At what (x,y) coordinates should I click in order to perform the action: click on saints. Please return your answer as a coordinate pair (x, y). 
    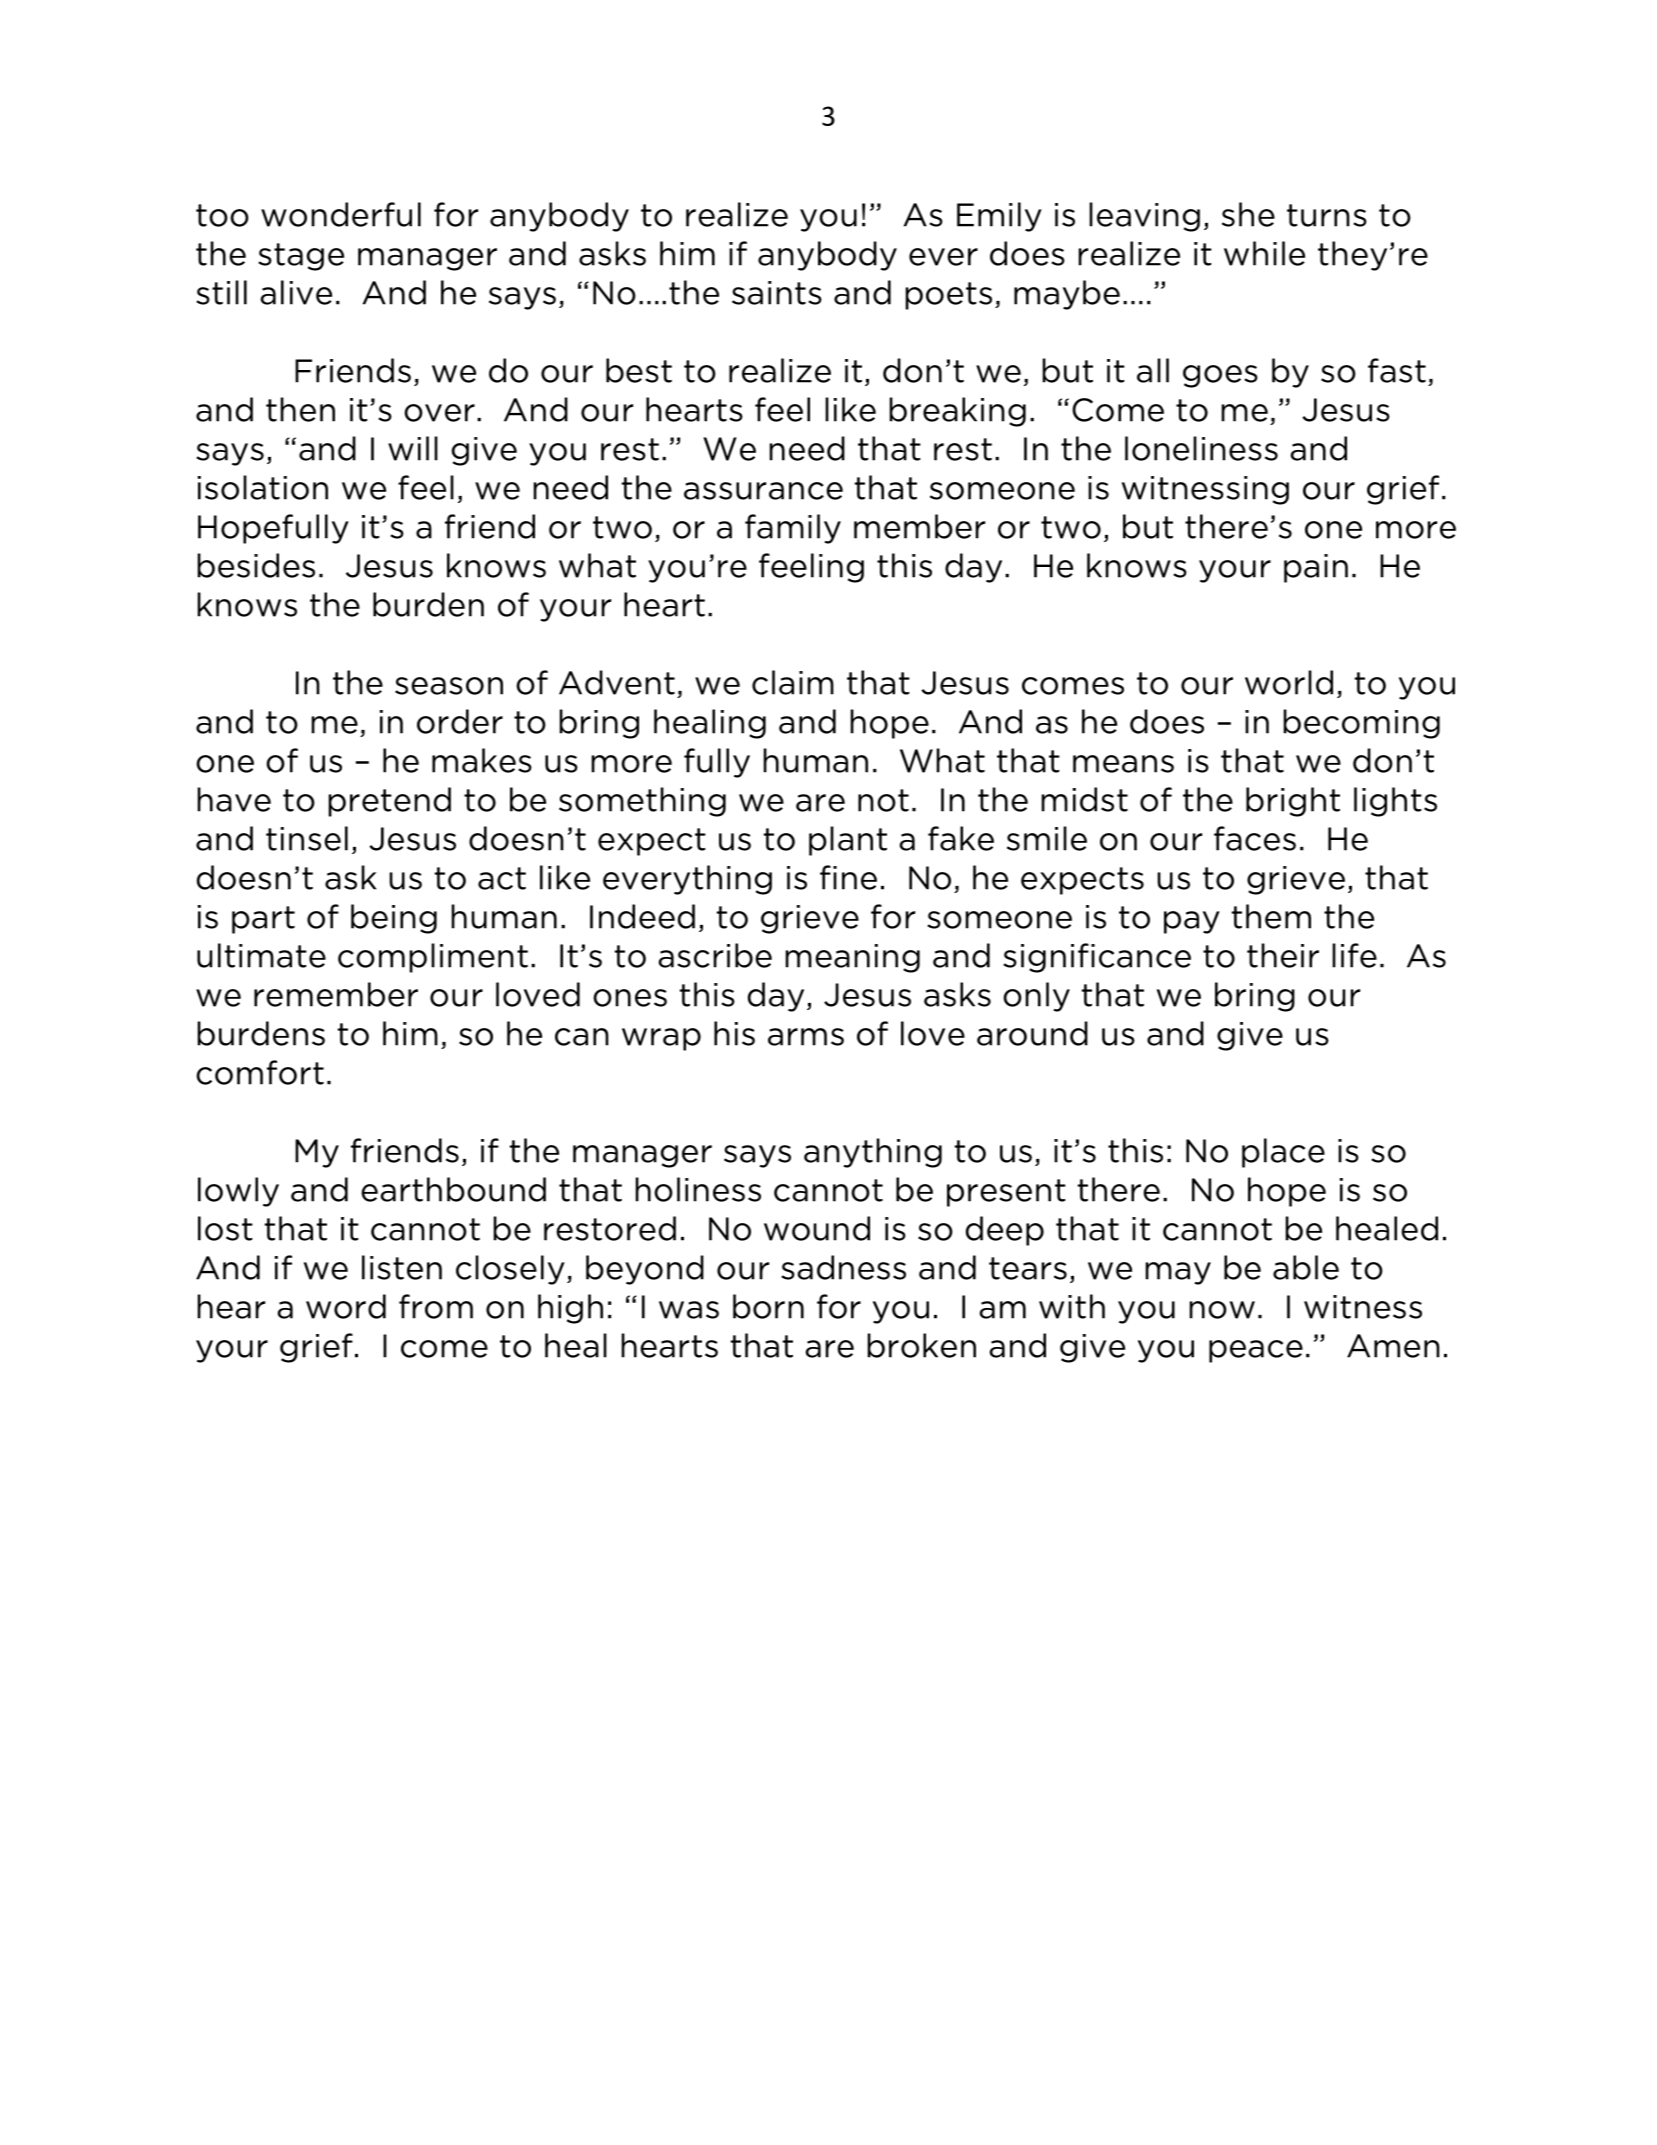
    Looking at the image, I should click on (777, 293).
